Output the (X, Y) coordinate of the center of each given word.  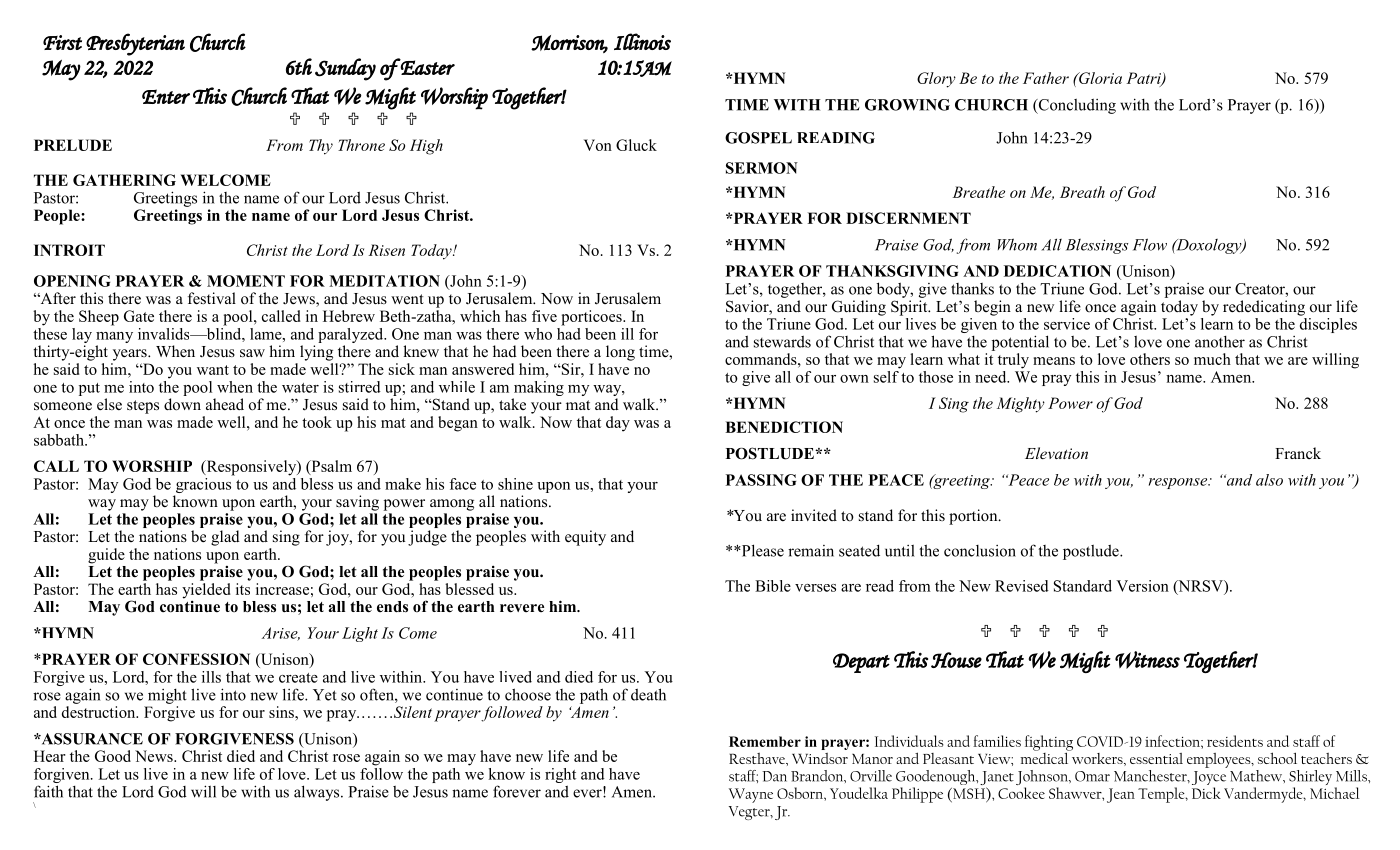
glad (225, 538)
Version (1142, 586)
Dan (774, 776)
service (1067, 324)
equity (585, 538)
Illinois (642, 41)
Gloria (1099, 78)
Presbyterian (135, 44)
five (544, 316)
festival (212, 298)
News (155, 756)
